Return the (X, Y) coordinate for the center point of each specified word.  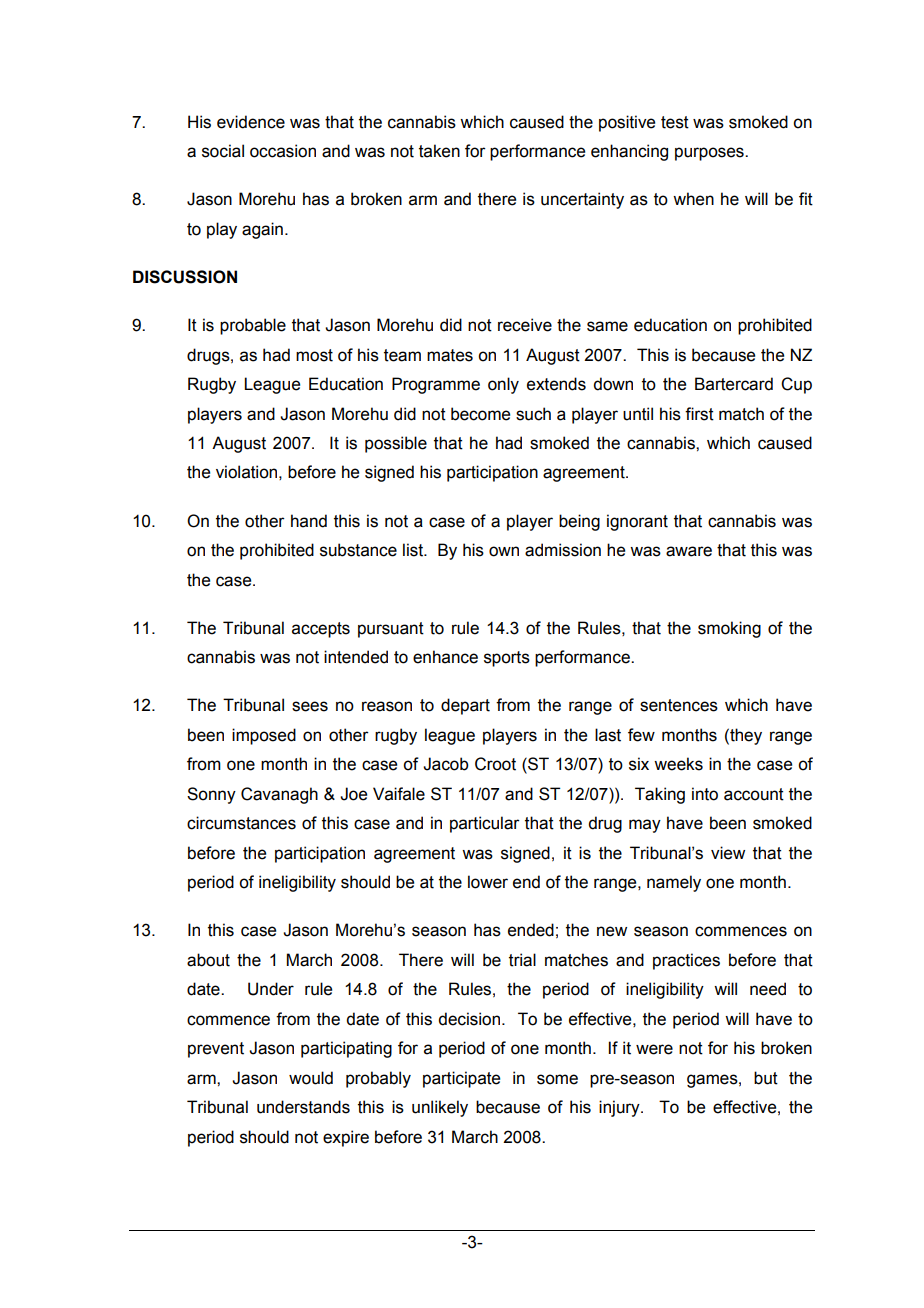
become (480, 414)
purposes (710, 154)
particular (485, 824)
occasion (283, 151)
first (699, 414)
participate (461, 1079)
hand (309, 521)
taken (439, 151)
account (754, 794)
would (311, 1078)
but (766, 1078)
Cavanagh (279, 795)
